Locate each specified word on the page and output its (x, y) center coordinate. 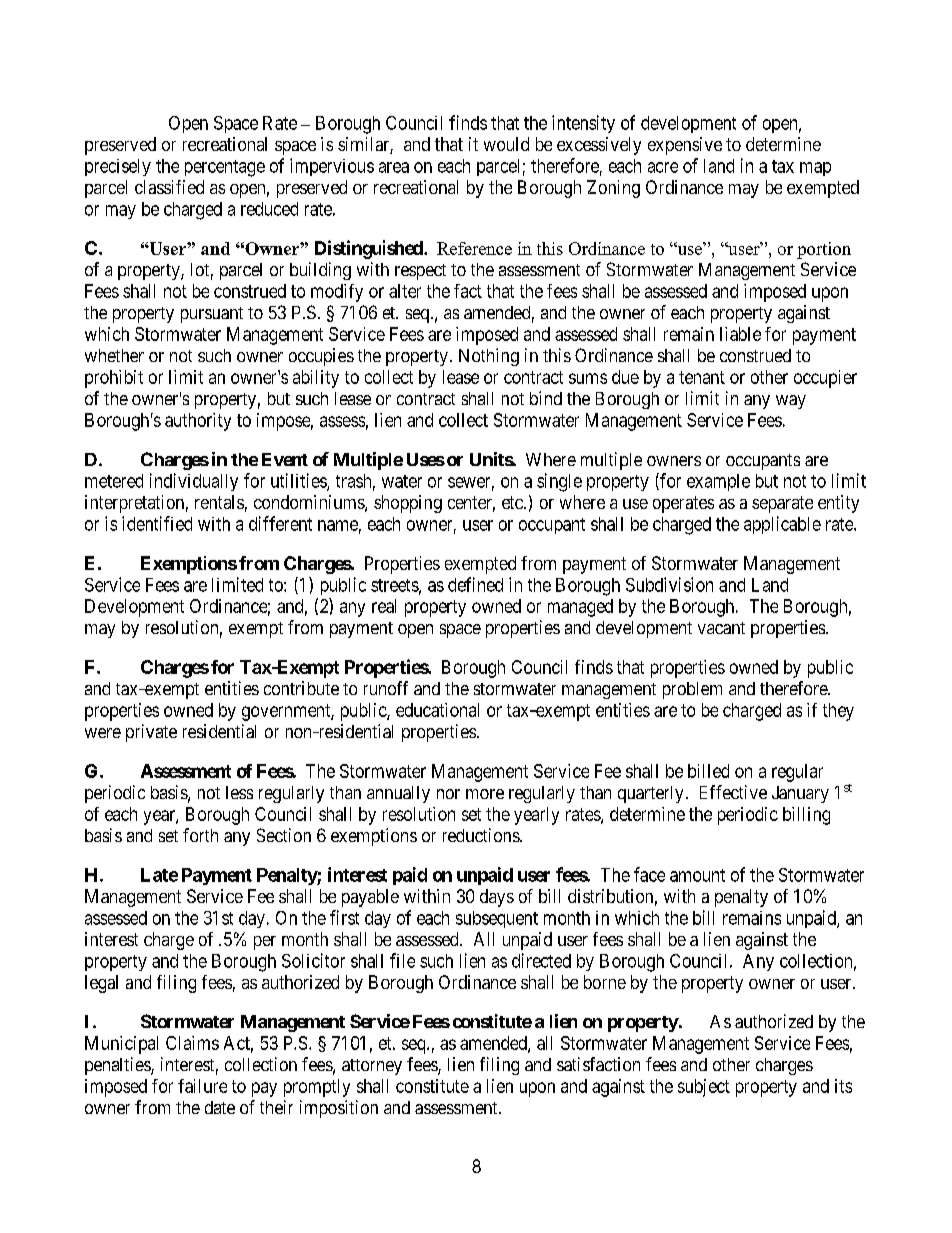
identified (157, 523)
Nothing (489, 357)
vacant (721, 628)
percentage (225, 168)
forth (200, 835)
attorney (372, 1067)
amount (697, 875)
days (497, 898)
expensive (685, 146)
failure (202, 1086)
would (506, 144)
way (791, 402)
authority (198, 422)
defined (475, 584)
